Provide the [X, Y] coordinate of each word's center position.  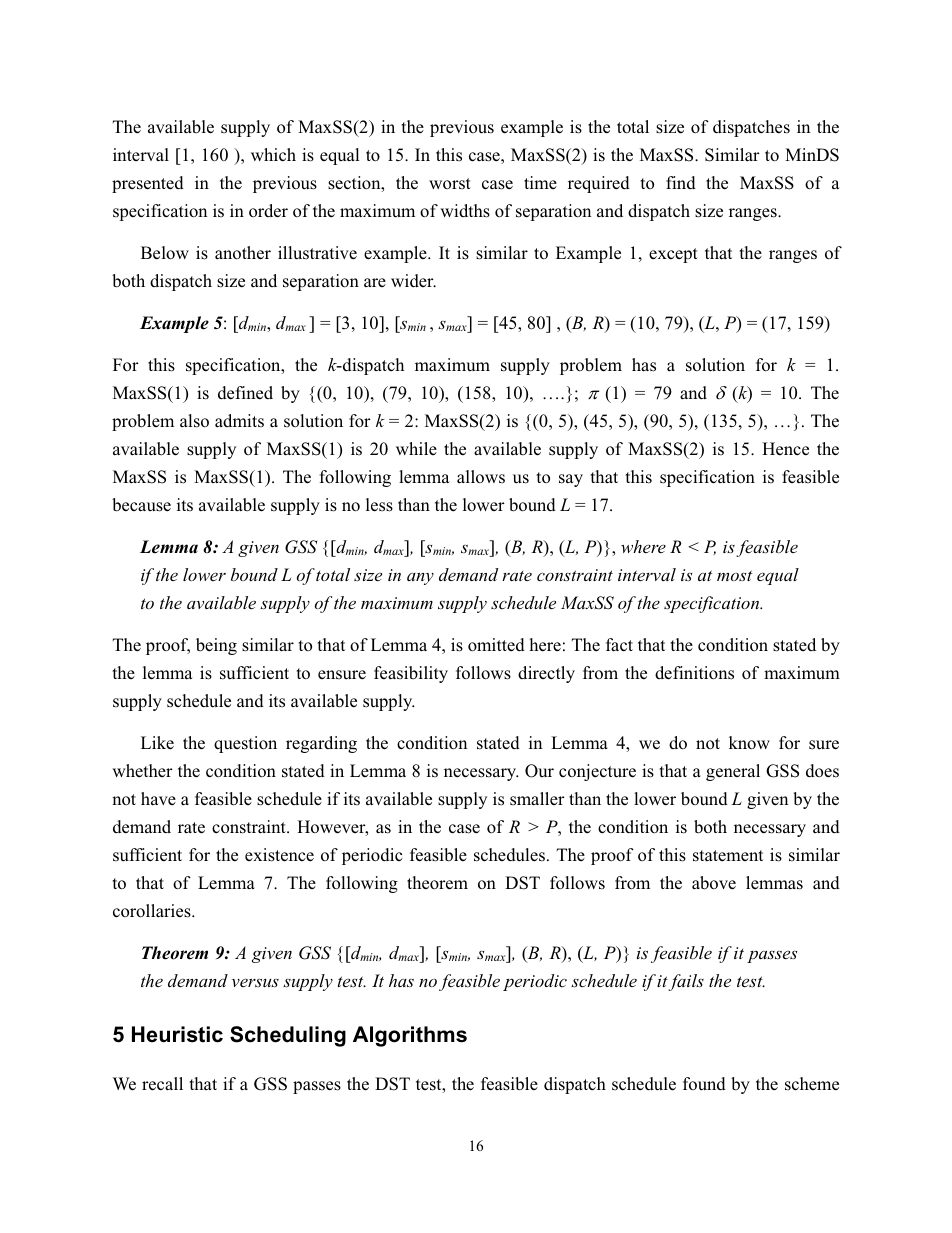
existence [279, 855]
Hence [785, 449]
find [681, 183]
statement [728, 856]
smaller [537, 799]
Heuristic [177, 1034]
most [734, 575]
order [268, 211]
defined [245, 393]
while [416, 448]
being [216, 646]
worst [450, 183]
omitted [496, 645]
